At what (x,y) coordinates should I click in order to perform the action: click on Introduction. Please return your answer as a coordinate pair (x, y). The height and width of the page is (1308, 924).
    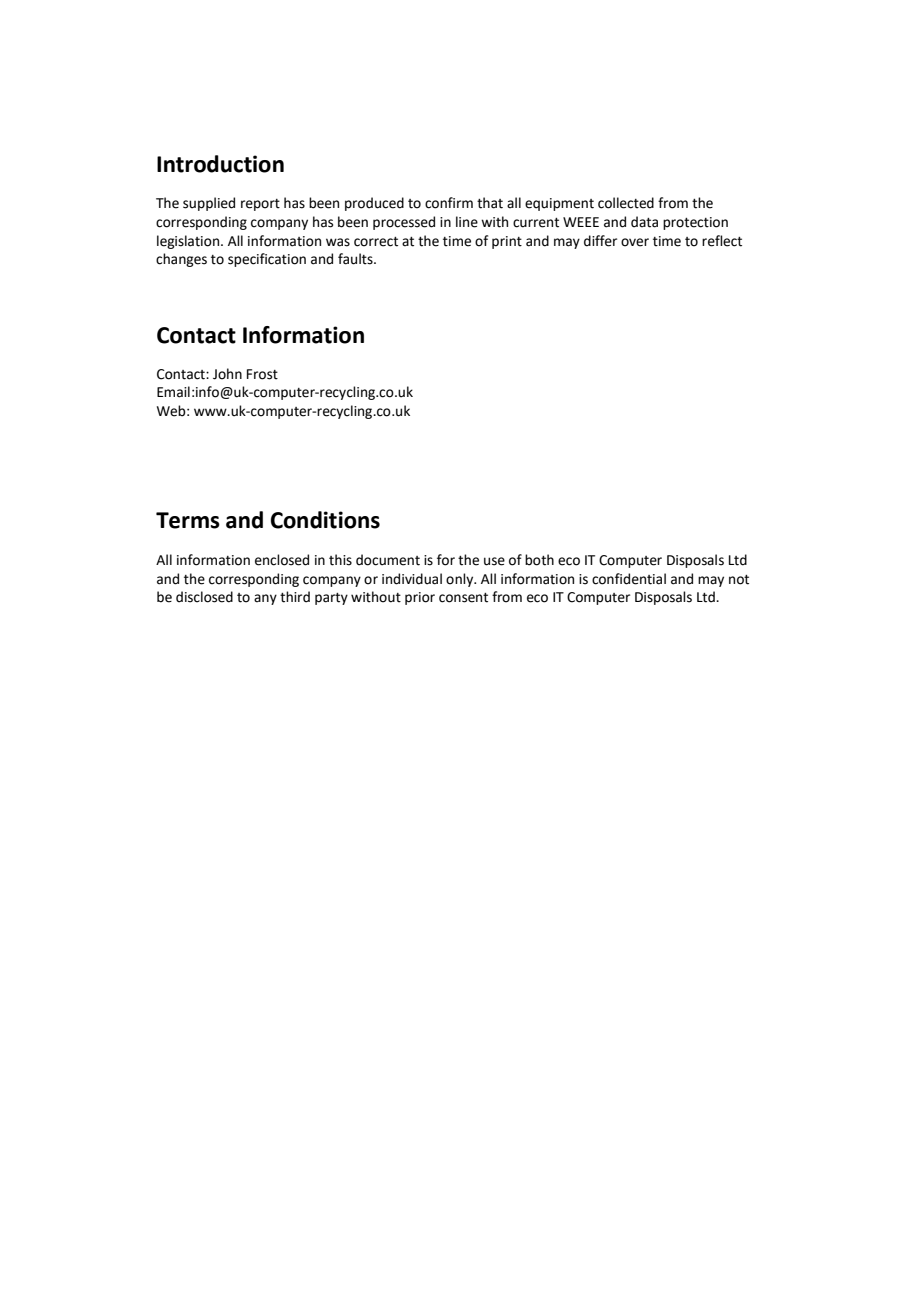
    Looking at the image, I should click on (220, 164).
